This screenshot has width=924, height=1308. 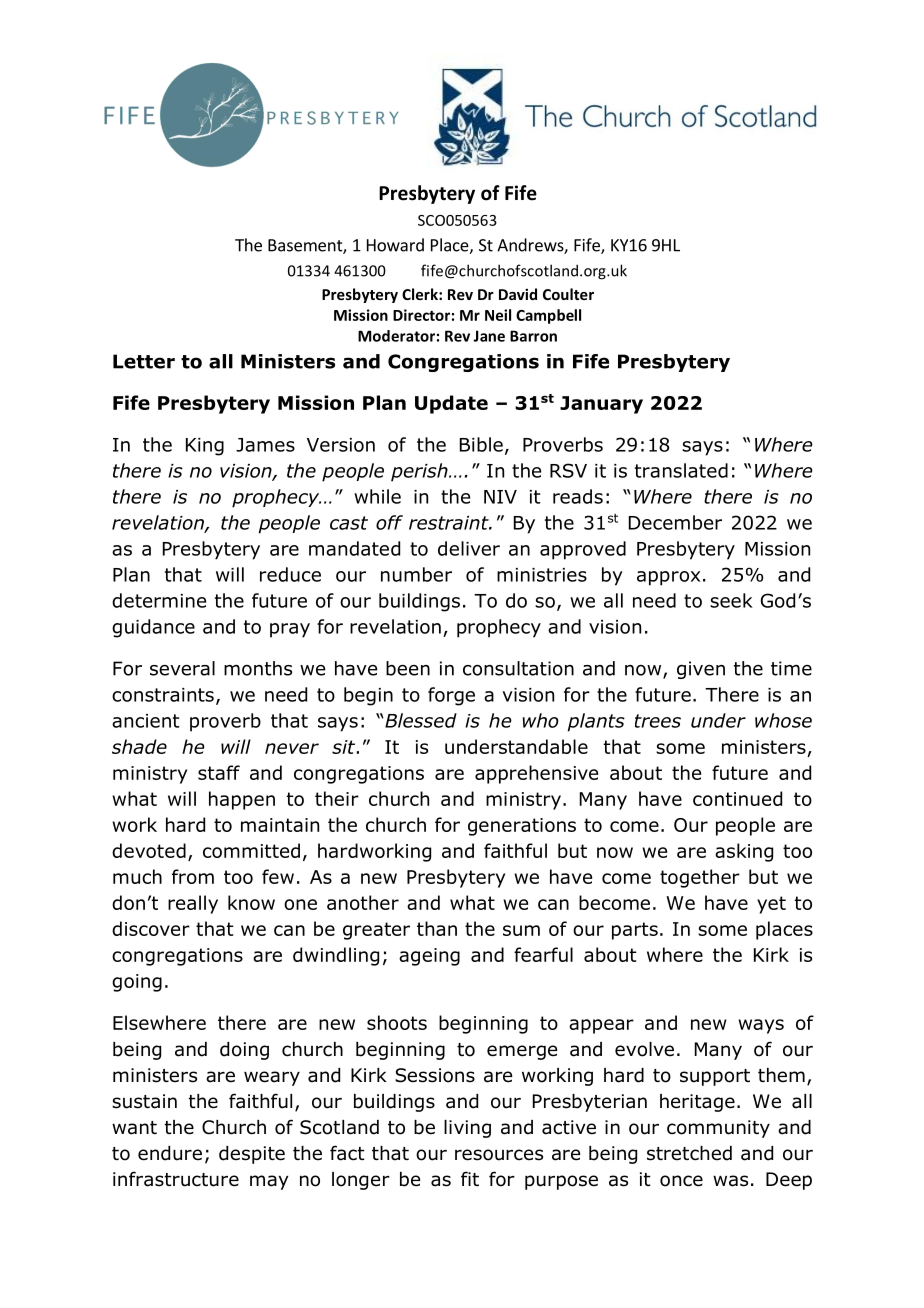 What do you see at coordinates (771, 905) in the screenshot?
I see `yet` at bounding box center [771, 905].
